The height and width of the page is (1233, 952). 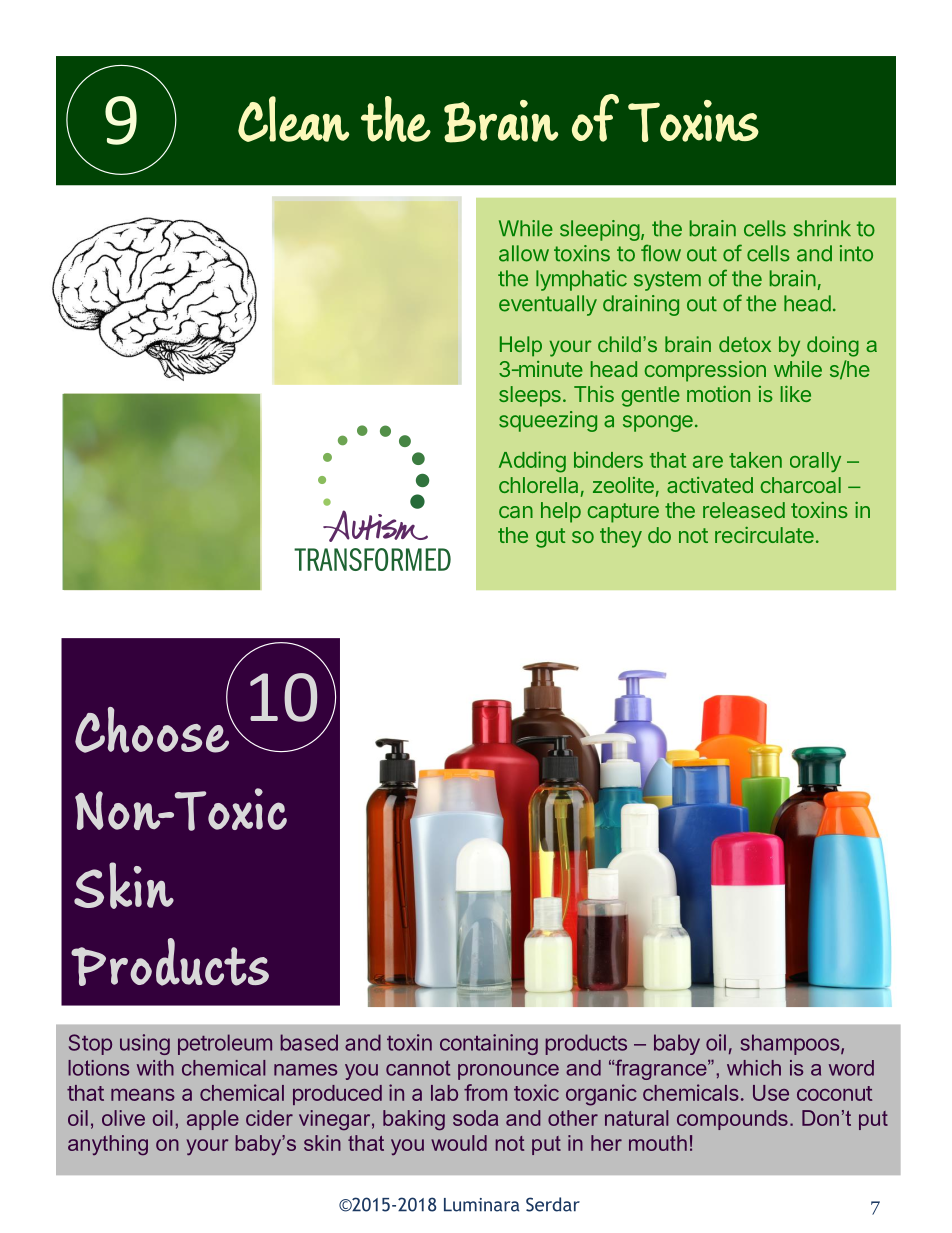 I want to click on Clean, so click(x=293, y=119).
